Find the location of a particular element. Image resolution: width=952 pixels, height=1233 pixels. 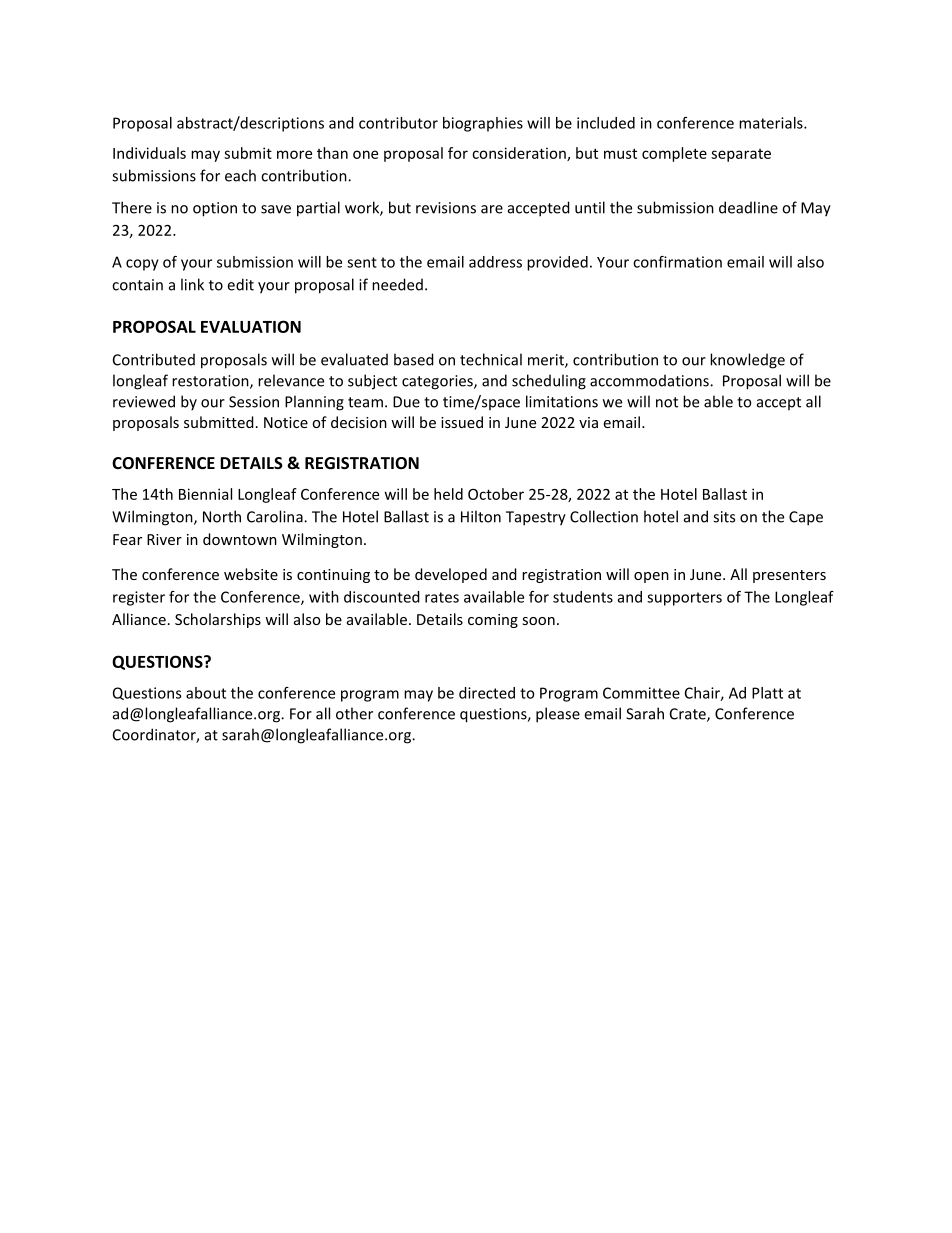

accommodations is located at coordinates (650, 380).
